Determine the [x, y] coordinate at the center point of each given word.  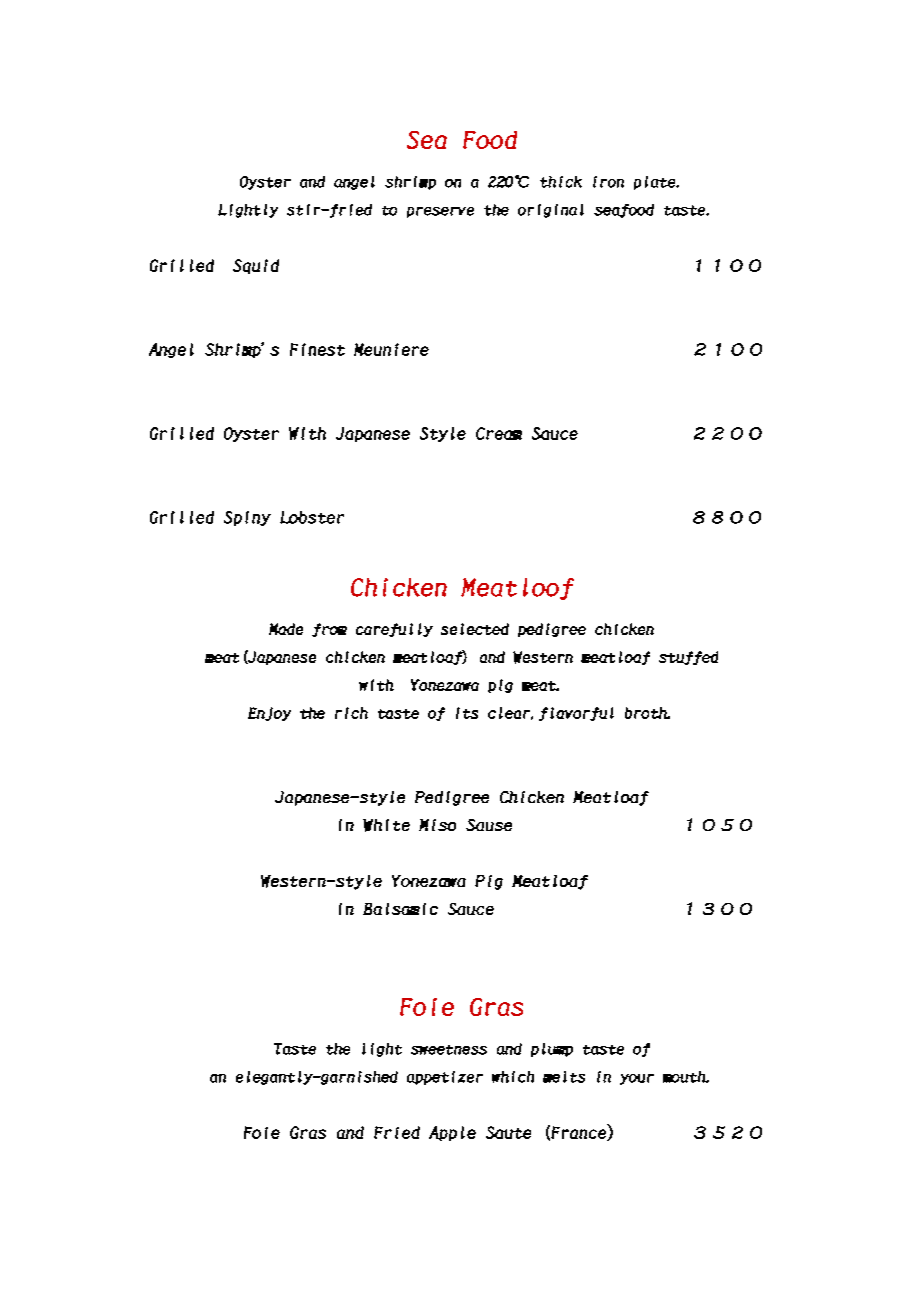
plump [552, 1050]
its [467, 713]
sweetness [449, 1050]
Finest [317, 349]
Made [286, 629]
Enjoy [269, 714]
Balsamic [400, 909]
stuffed [688, 658]
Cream [499, 433]
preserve [440, 212]
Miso [437, 825]
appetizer [445, 1078]
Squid [256, 266]
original [551, 211]
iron [608, 182]
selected [475, 629]
